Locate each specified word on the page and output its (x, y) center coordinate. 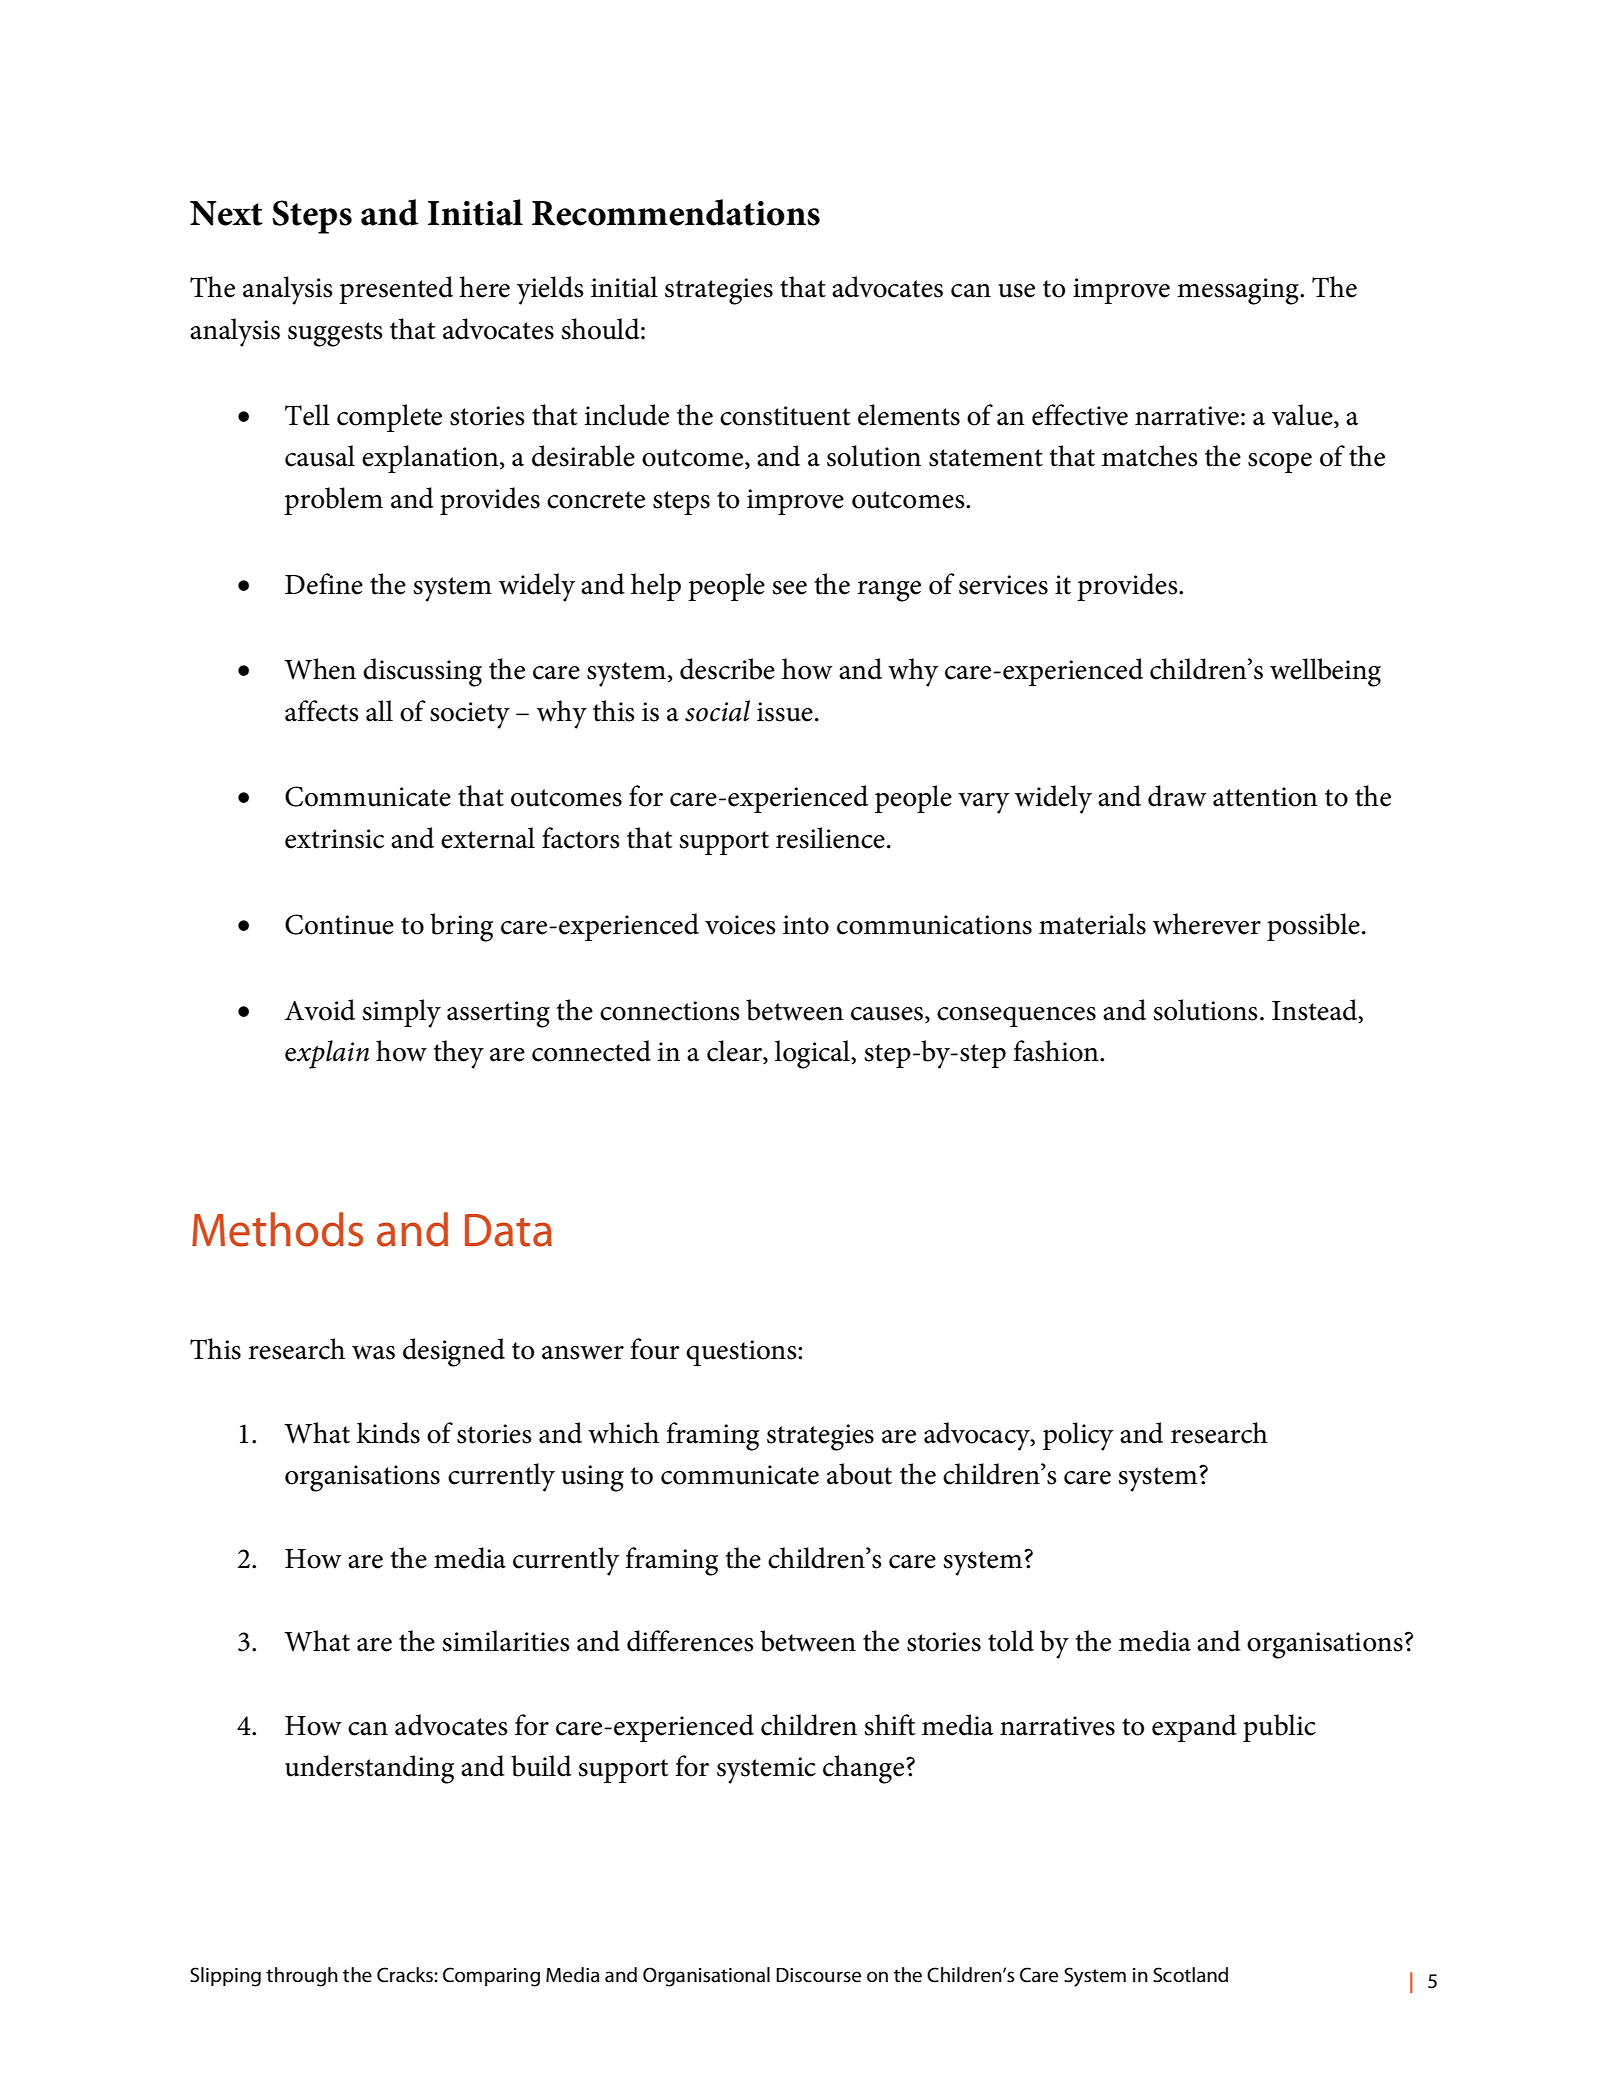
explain (327, 1054)
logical (813, 1054)
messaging (1239, 291)
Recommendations (676, 212)
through (302, 1977)
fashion (1057, 1051)
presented (396, 290)
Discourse (818, 1975)
